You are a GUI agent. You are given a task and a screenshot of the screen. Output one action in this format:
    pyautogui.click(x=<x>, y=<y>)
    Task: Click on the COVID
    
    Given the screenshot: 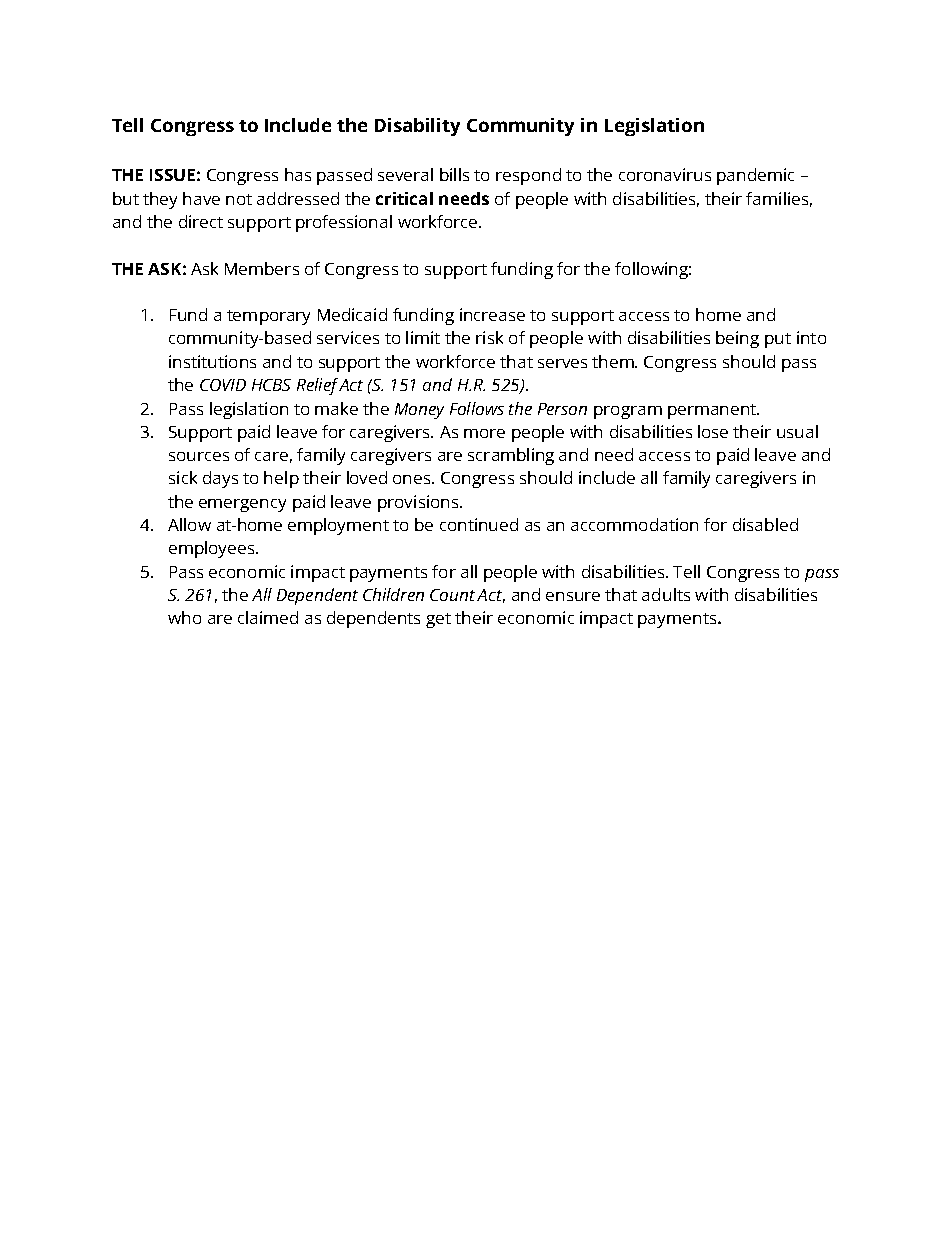 What is the action you would take?
    pyautogui.click(x=223, y=385)
